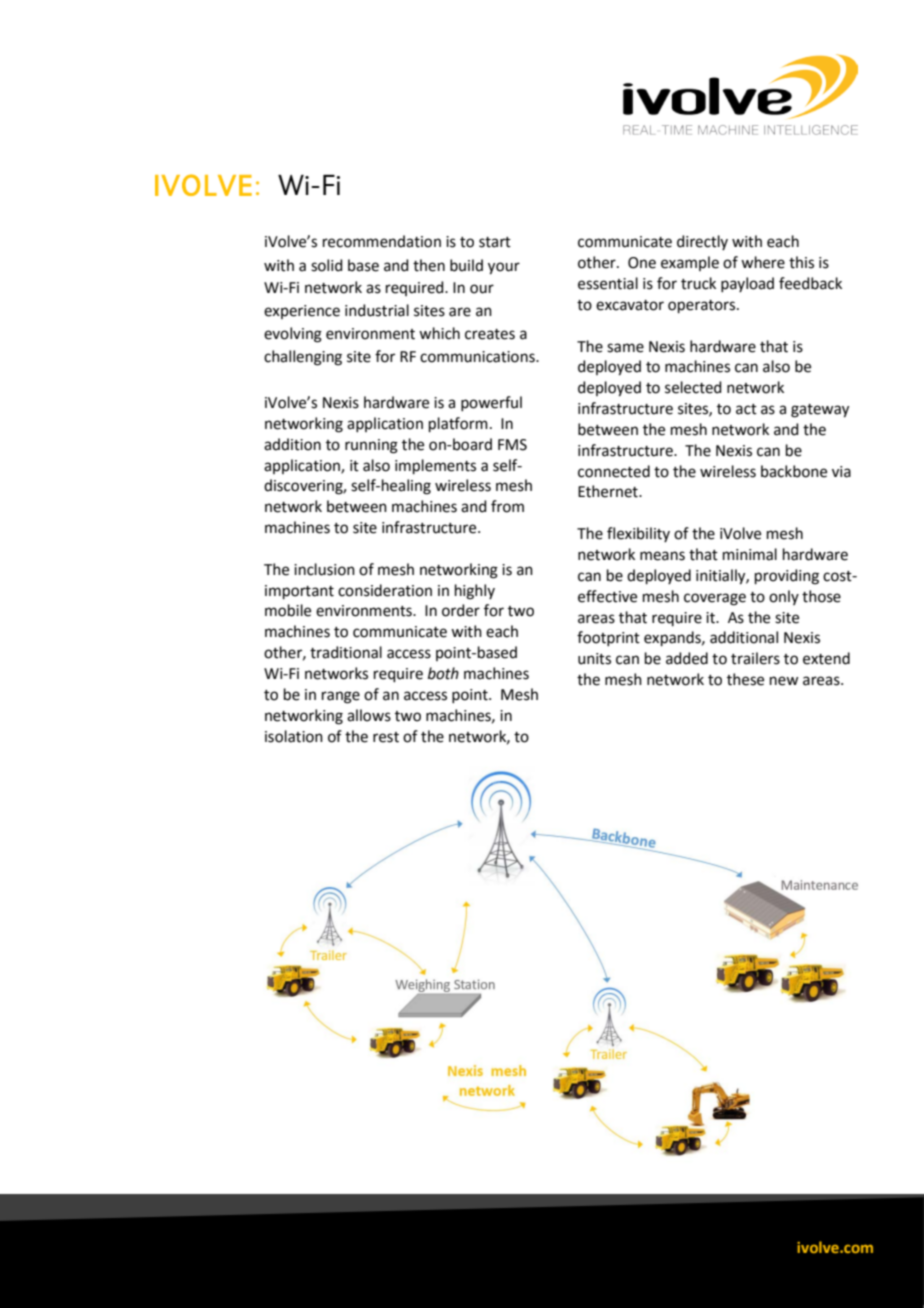 The image size is (924, 1308). What do you see at coordinates (746, 409) in the image?
I see `act` at bounding box center [746, 409].
